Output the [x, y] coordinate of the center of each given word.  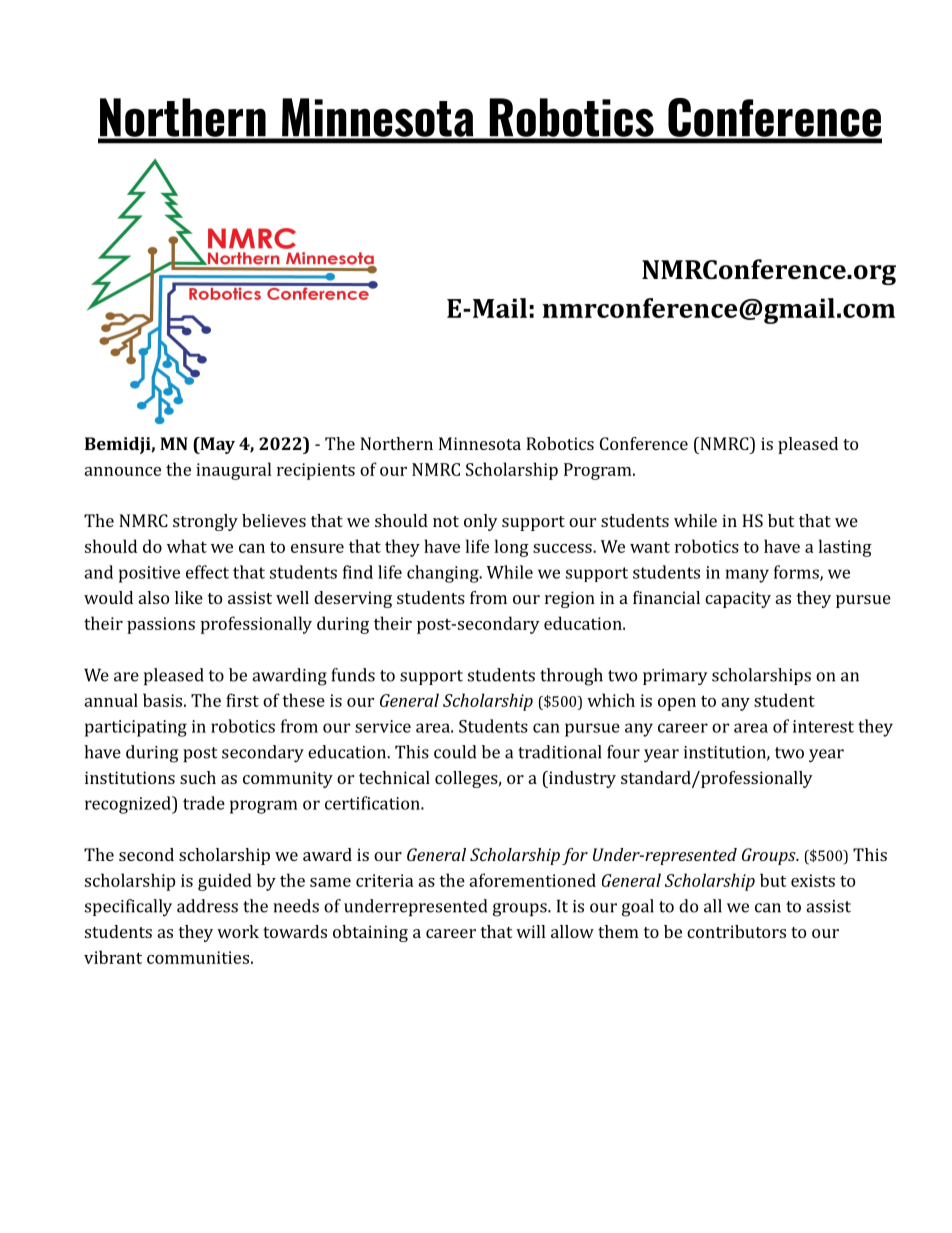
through [571, 677]
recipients [316, 471]
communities [198, 957]
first [242, 700]
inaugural [233, 471]
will [530, 931]
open [677, 704]
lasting [845, 548]
